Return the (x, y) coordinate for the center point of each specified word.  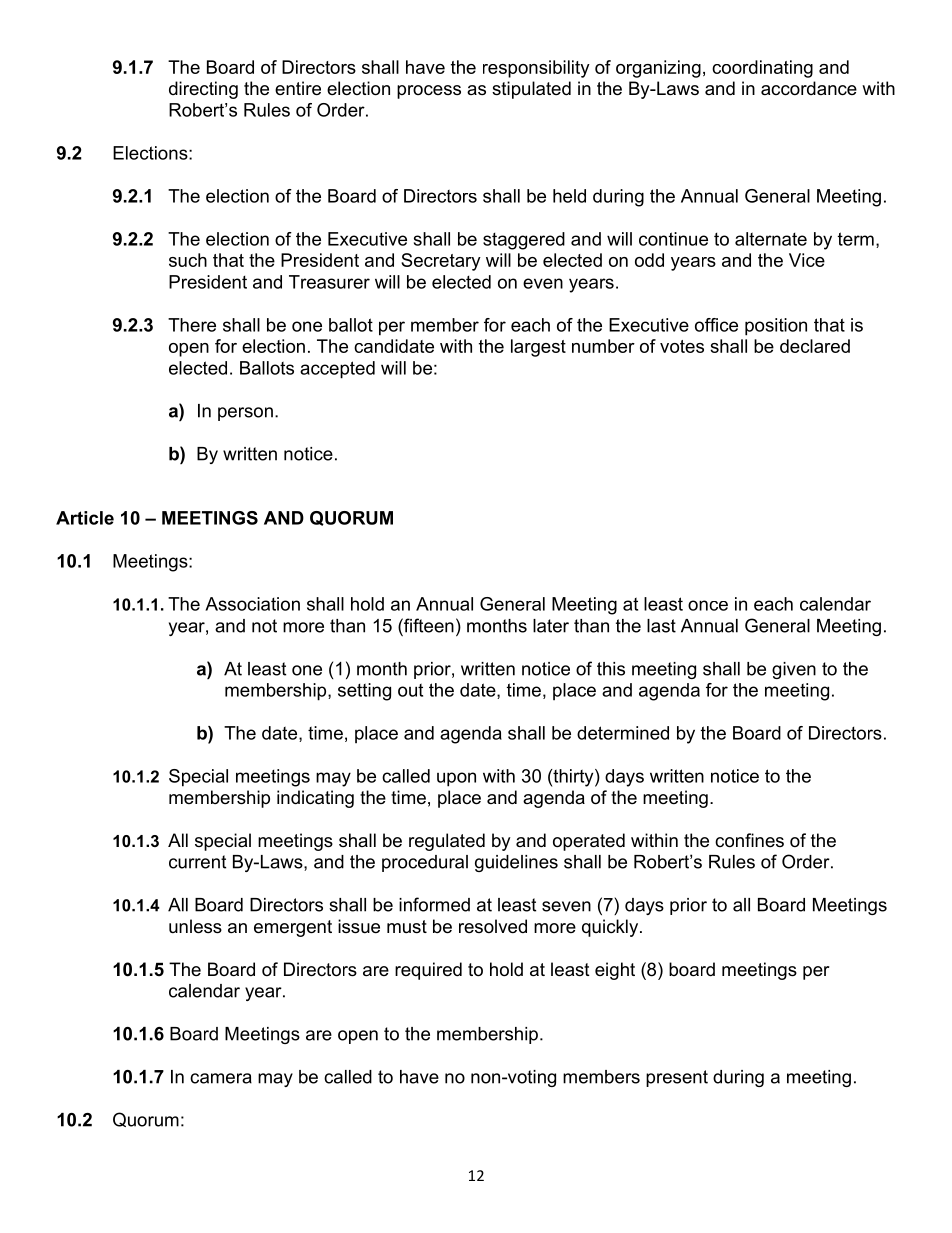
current (197, 862)
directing (203, 90)
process (429, 92)
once (708, 605)
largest (538, 348)
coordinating (762, 69)
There (192, 325)
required (428, 971)
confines (749, 840)
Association (252, 604)
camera (221, 1078)
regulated (447, 842)
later (551, 626)
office (716, 325)
